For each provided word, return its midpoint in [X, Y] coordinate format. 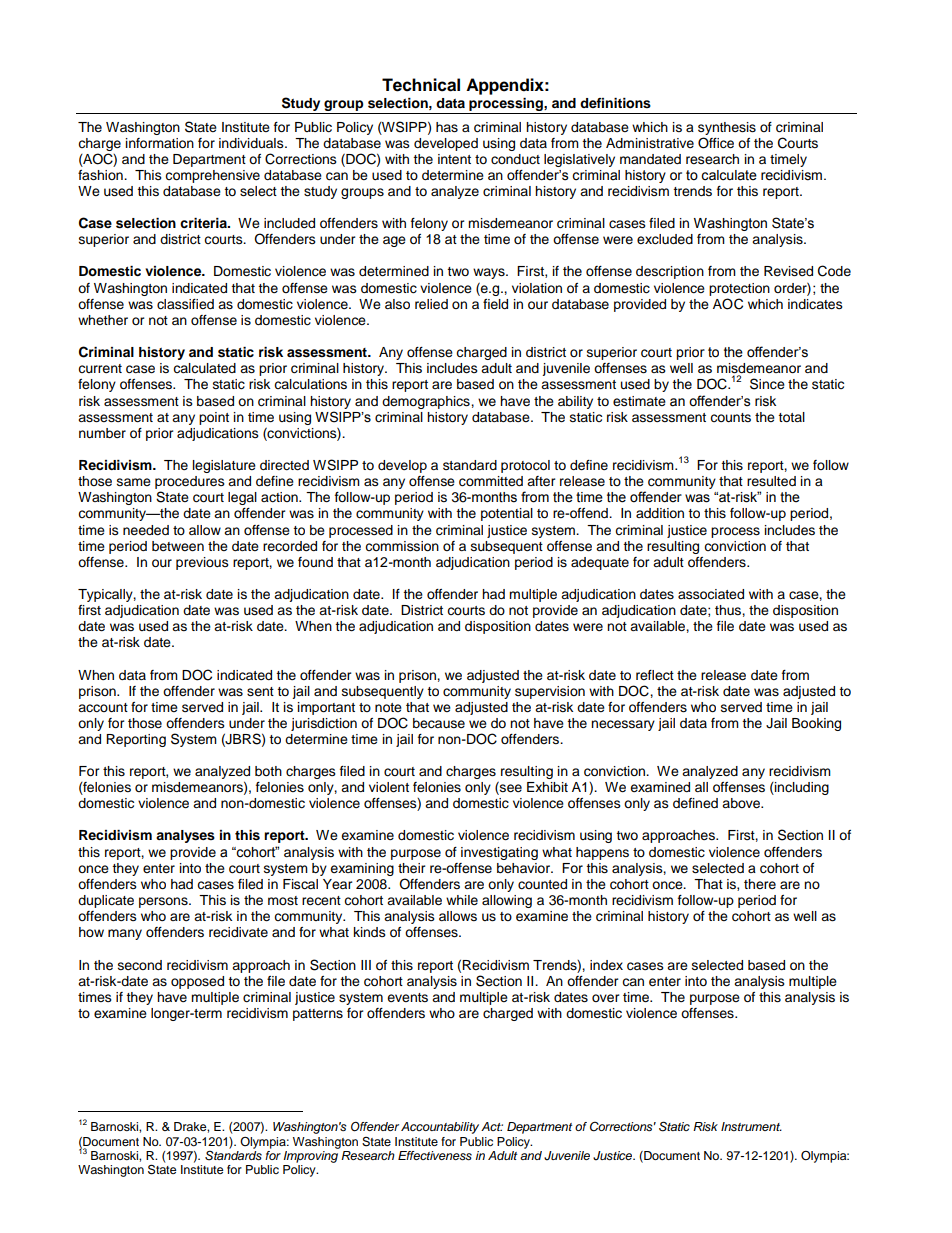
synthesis [727, 128]
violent [389, 787]
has [447, 127]
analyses [185, 836]
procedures [190, 484]
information [160, 143]
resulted [771, 481]
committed [491, 481]
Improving [311, 1155]
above [742, 803]
